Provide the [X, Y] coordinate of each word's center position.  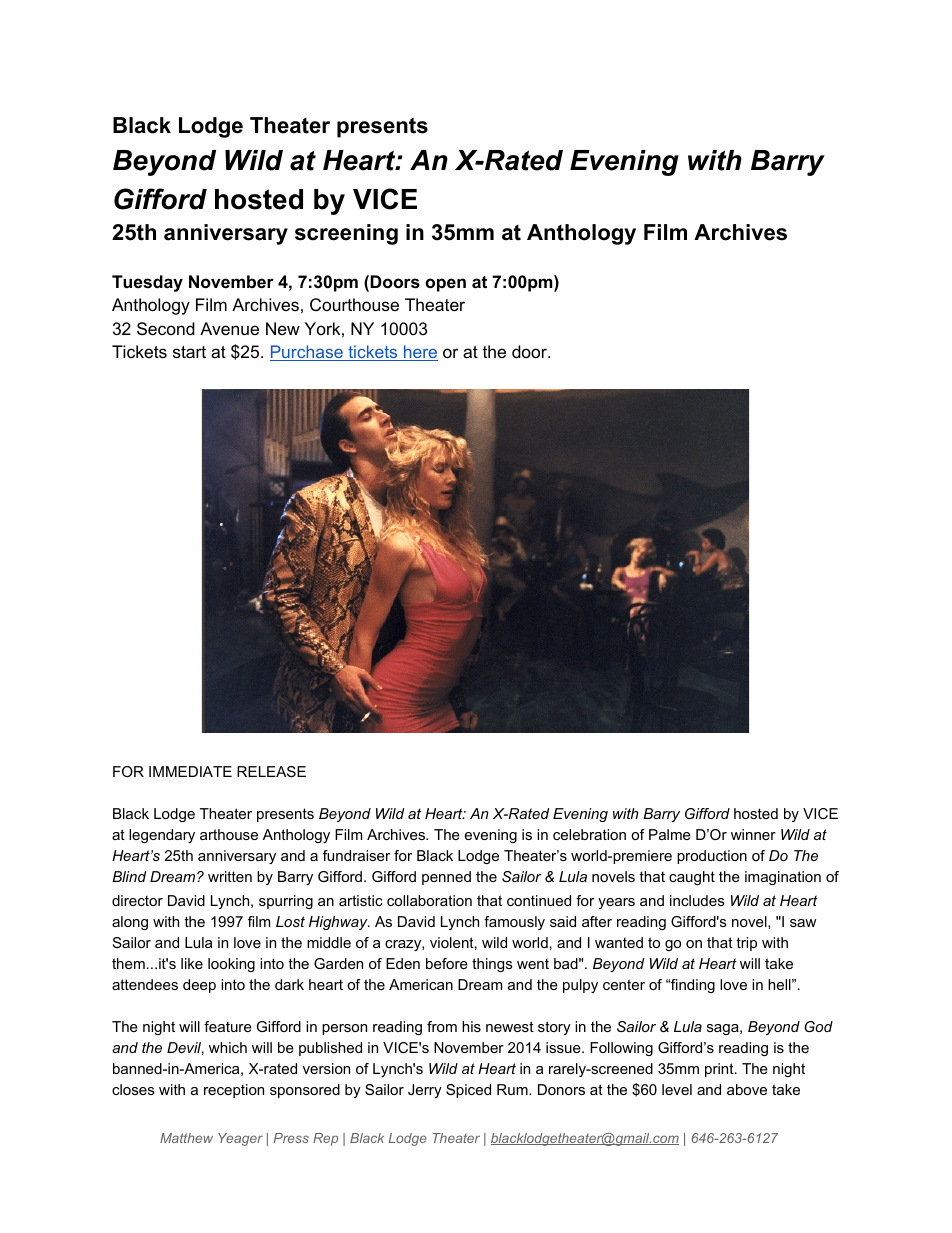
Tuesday [147, 283]
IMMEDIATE [190, 771]
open [445, 285]
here [419, 353]
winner [753, 834]
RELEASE [271, 771]
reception [234, 1091]
